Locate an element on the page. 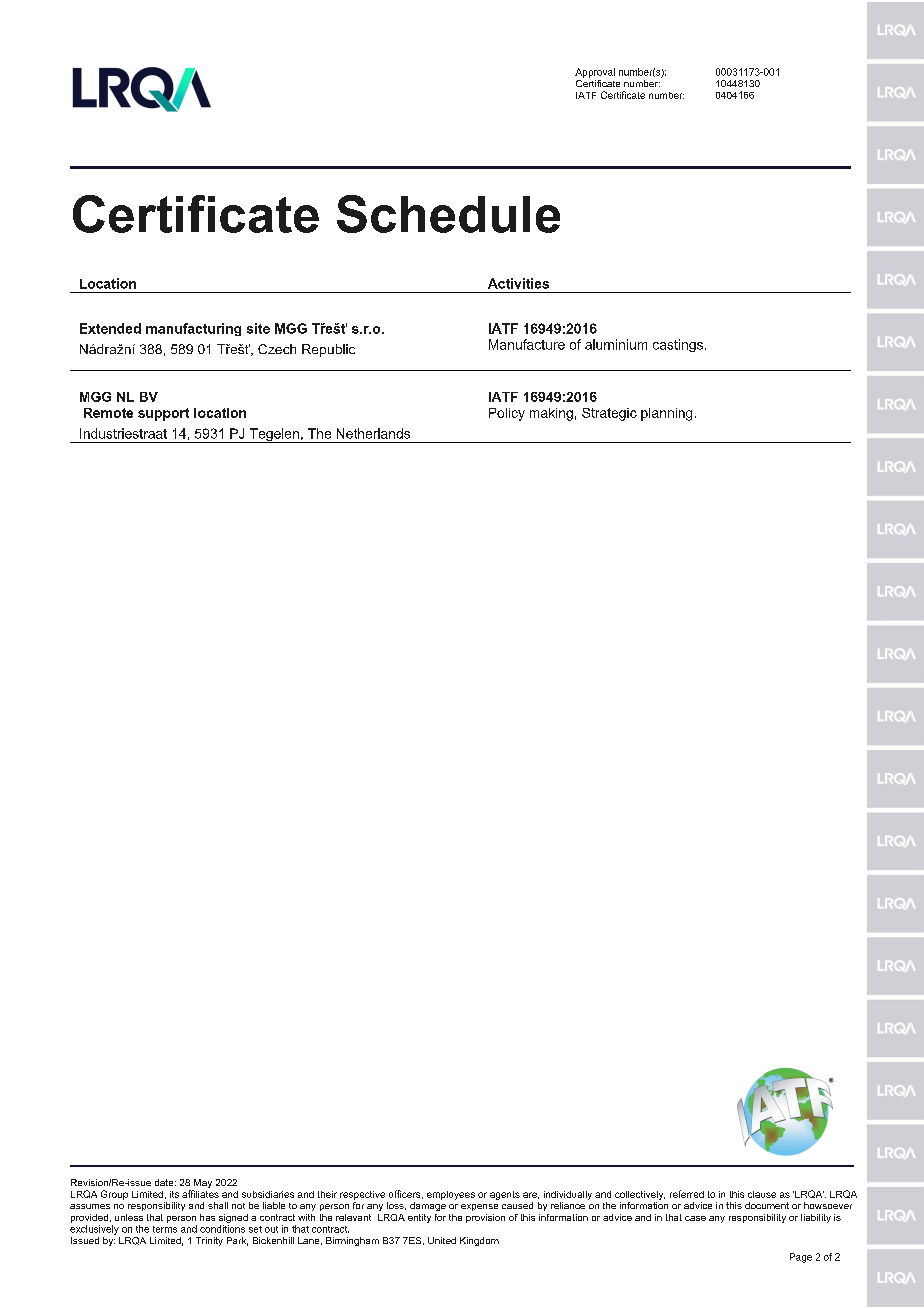 The width and height of the image is (924, 1308). employees is located at coordinates (451, 1195).
